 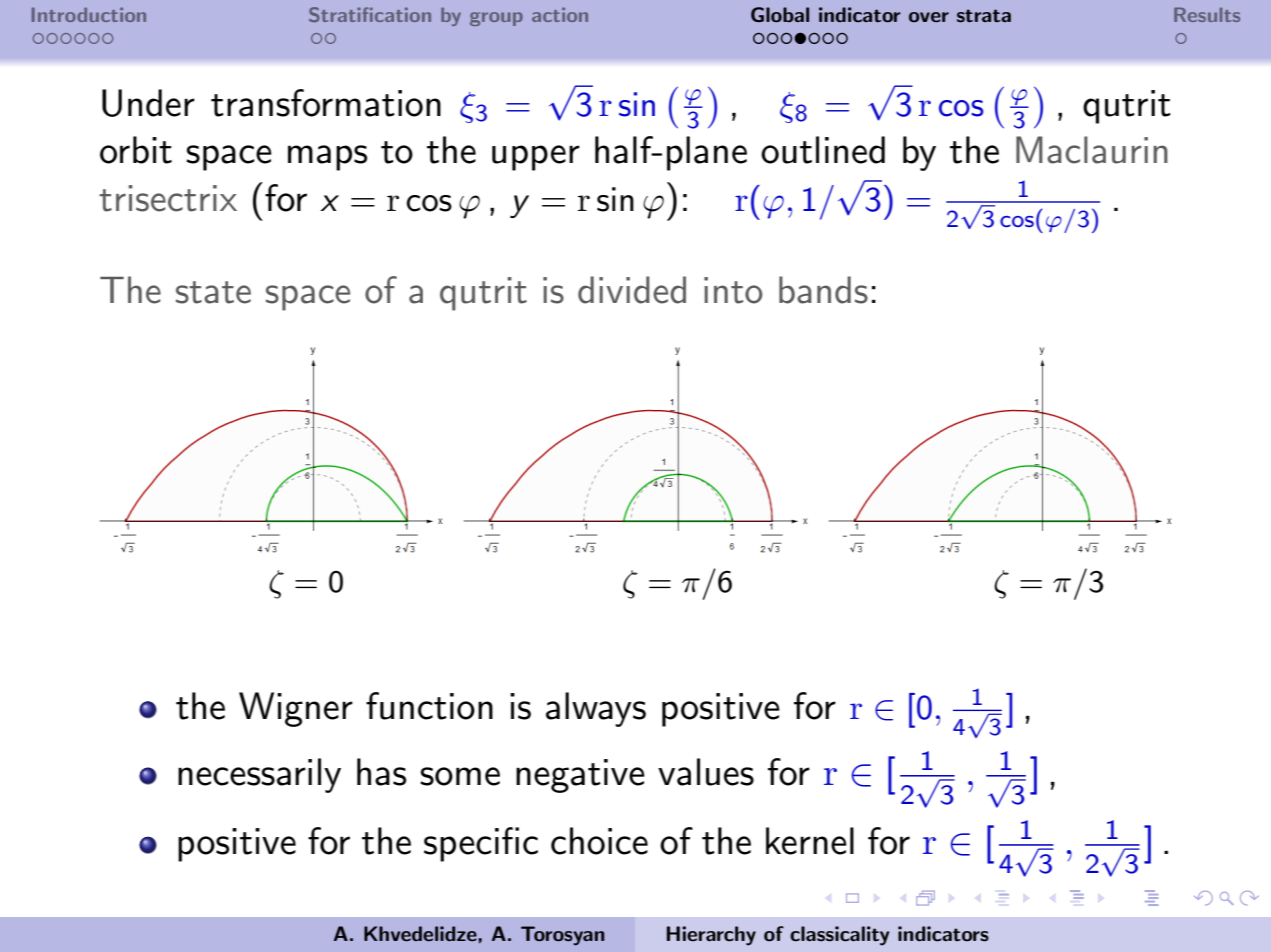 I want to click on strata, so click(x=984, y=15).
